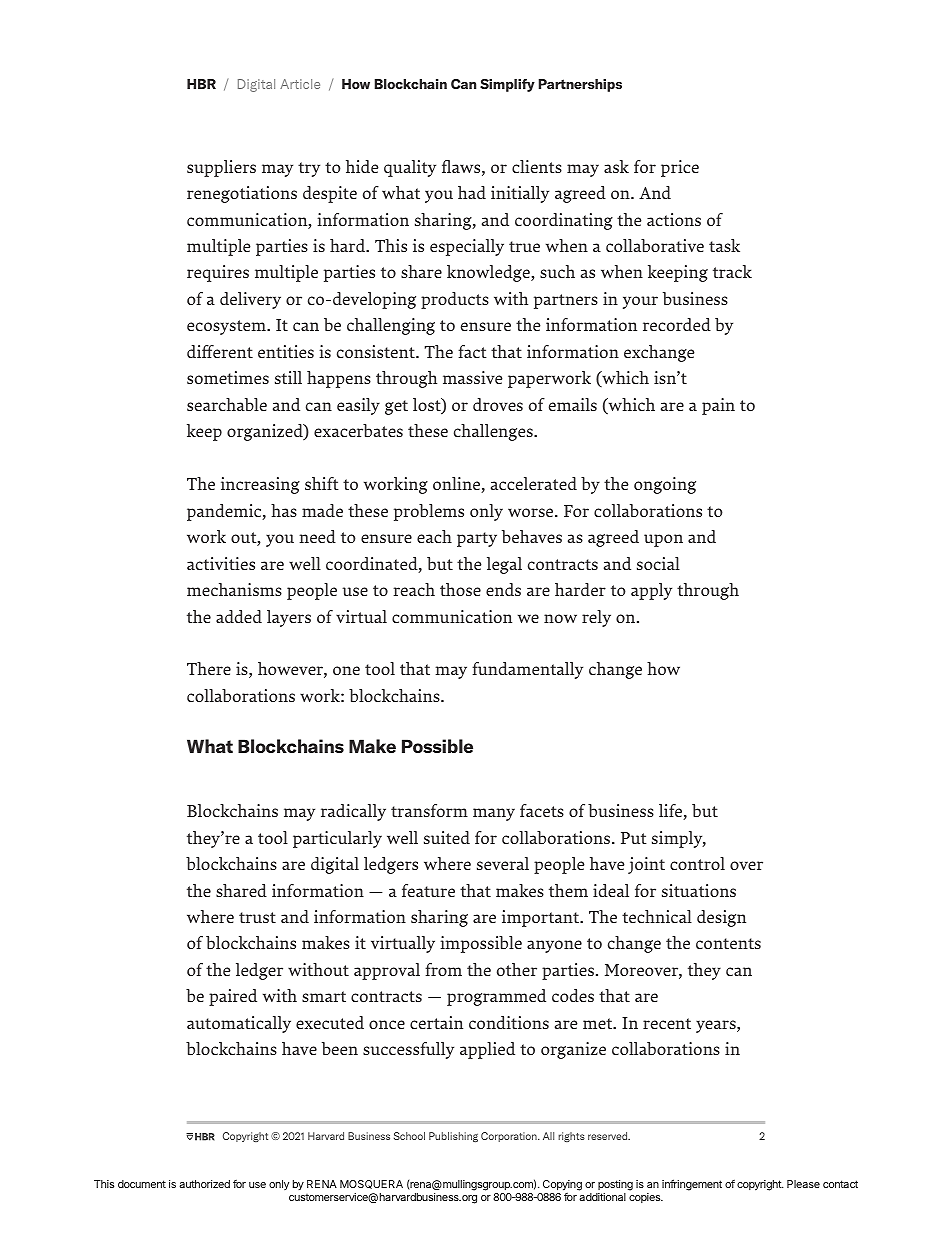 The width and height of the document is (952, 1233). Describe the element at coordinates (510, 1137) in the document. I see `Corporation` at that location.
